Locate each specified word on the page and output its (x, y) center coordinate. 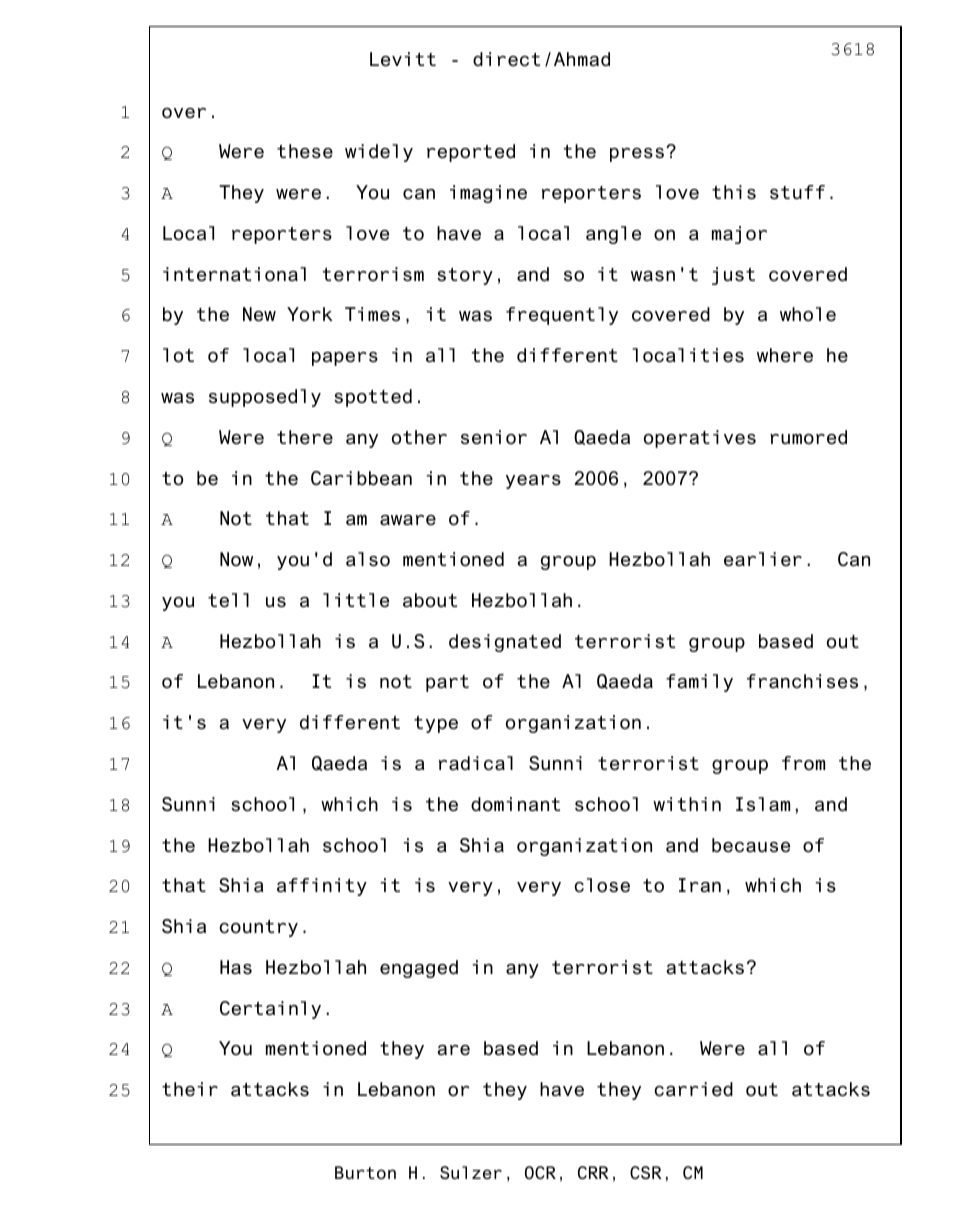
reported (471, 153)
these (305, 151)
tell (228, 600)
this (734, 192)
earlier (763, 559)
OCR (540, 1173)
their (190, 1089)
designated (505, 643)
